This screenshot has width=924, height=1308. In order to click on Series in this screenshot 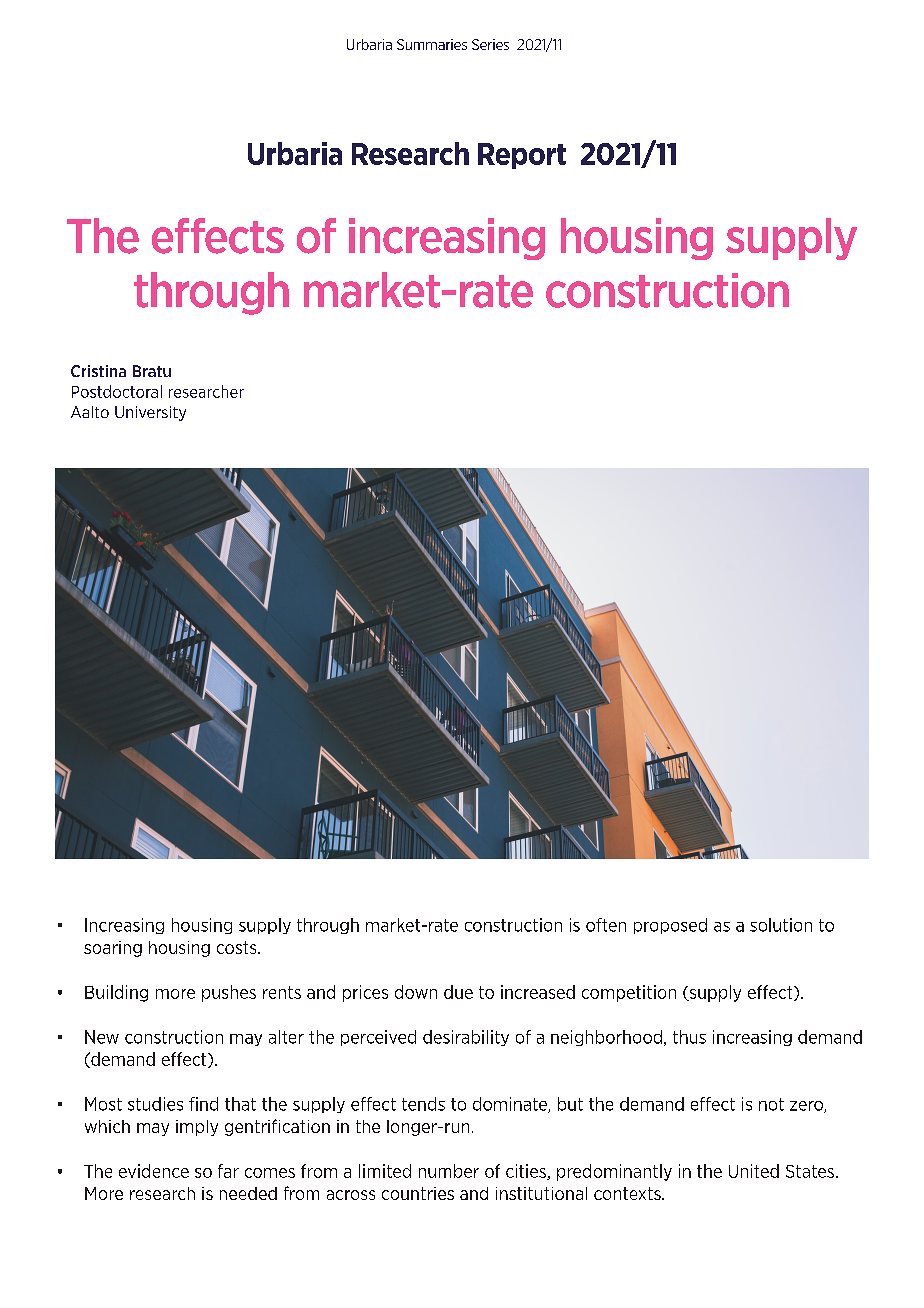, I will do `click(490, 44)`.
